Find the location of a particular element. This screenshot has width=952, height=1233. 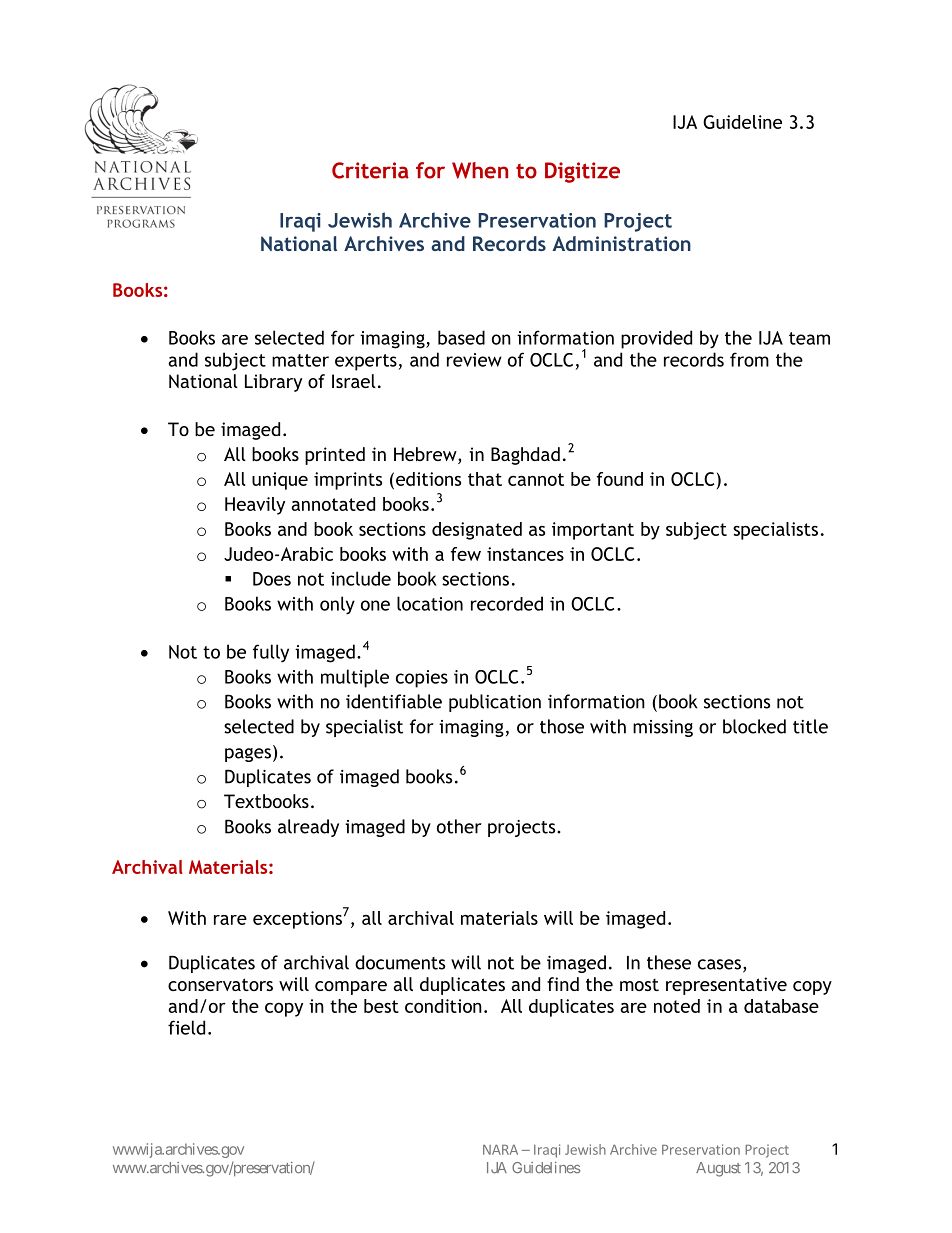

August is located at coordinates (718, 1169).
